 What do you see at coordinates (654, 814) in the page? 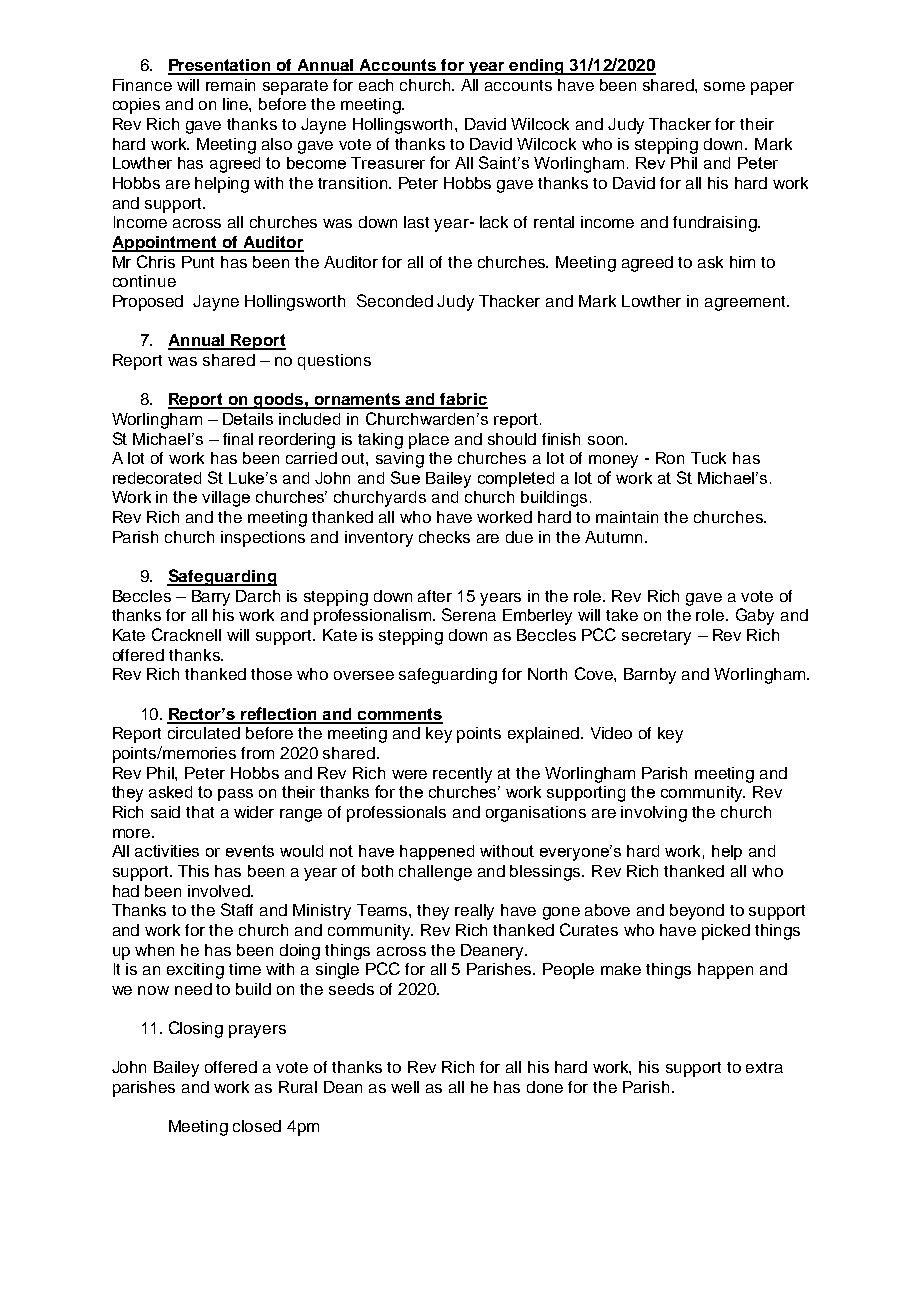
I see `involving` at bounding box center [654, 814].
